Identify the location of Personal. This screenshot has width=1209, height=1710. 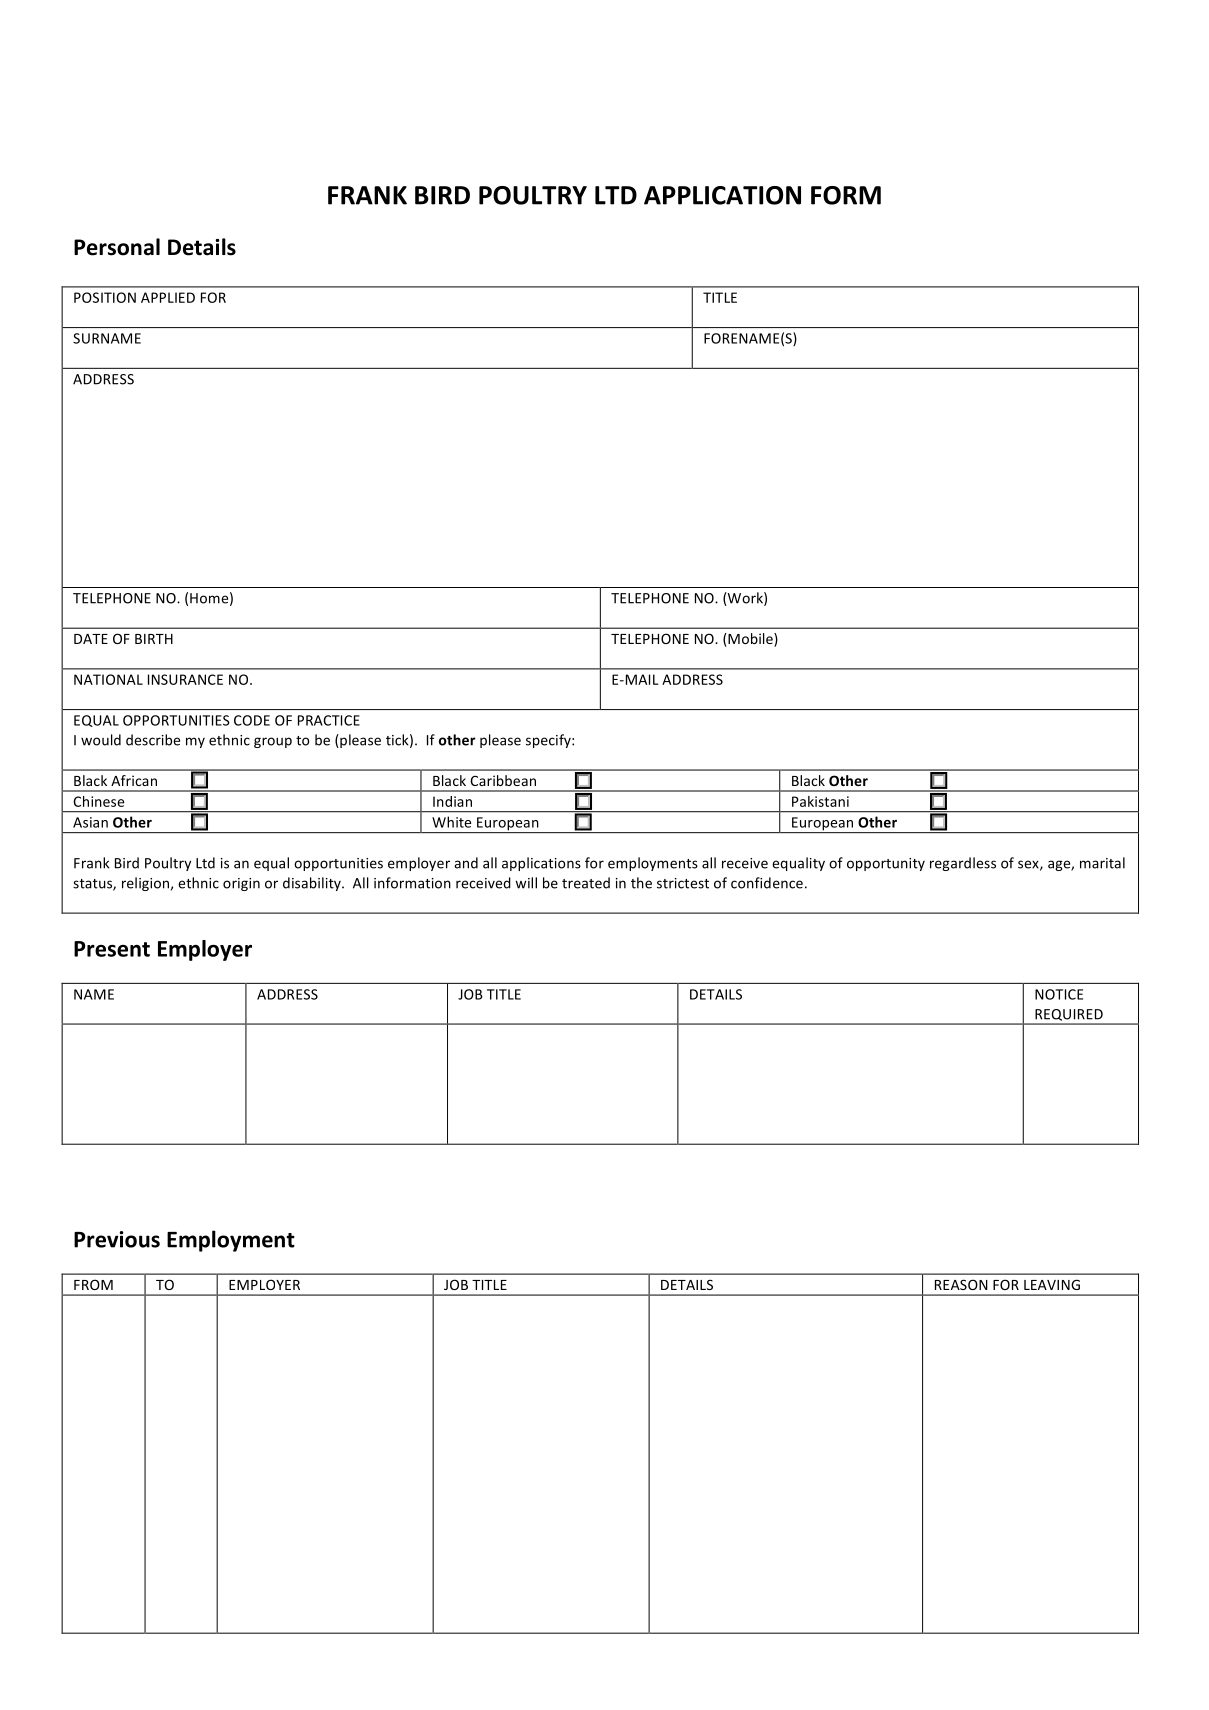
(117, 247).
